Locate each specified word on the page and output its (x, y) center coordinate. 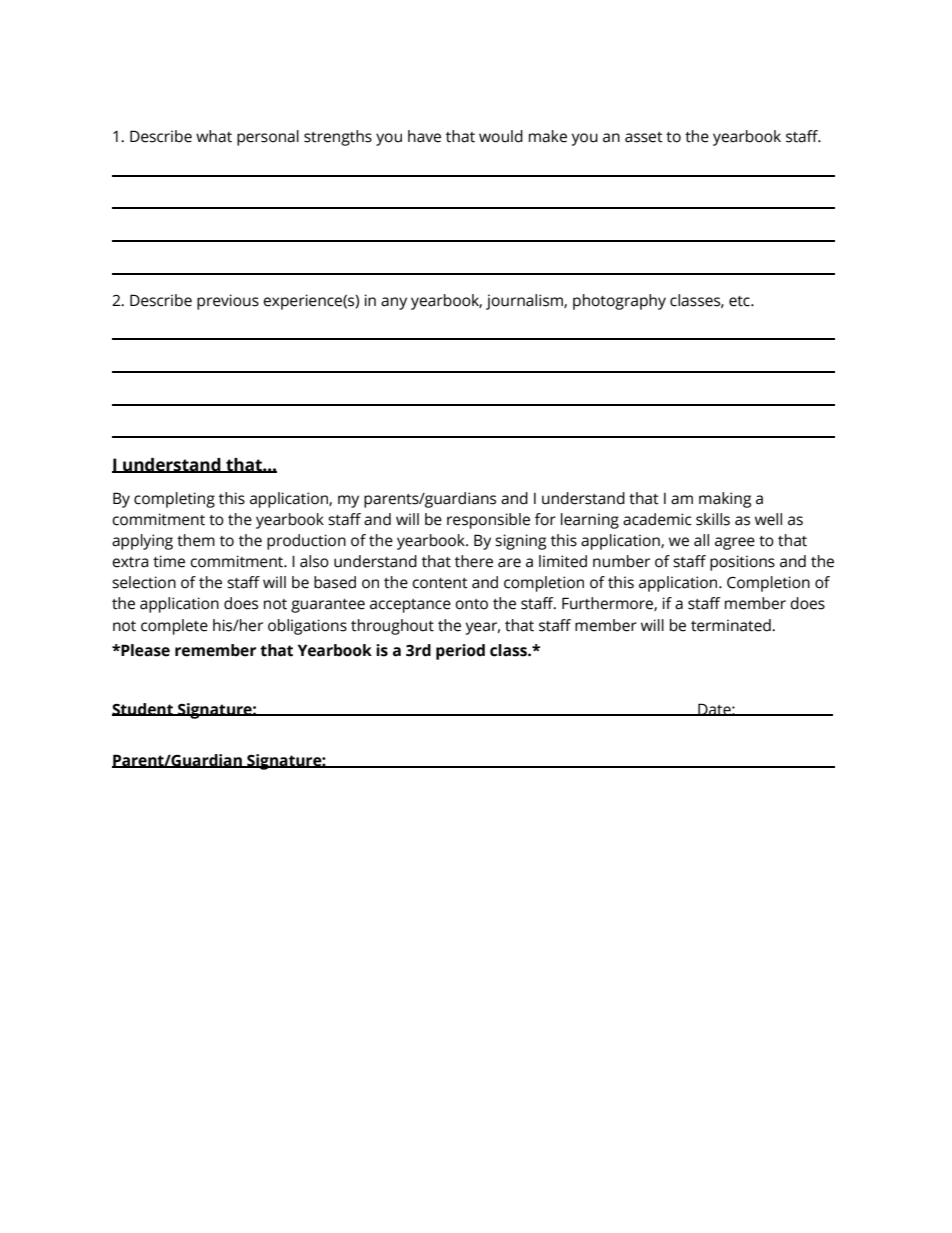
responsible (488, 521)
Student (144, 709)
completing (174, 500)
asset (644, 137)
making (725, 500)
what (214, 136)
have (424, 136)
